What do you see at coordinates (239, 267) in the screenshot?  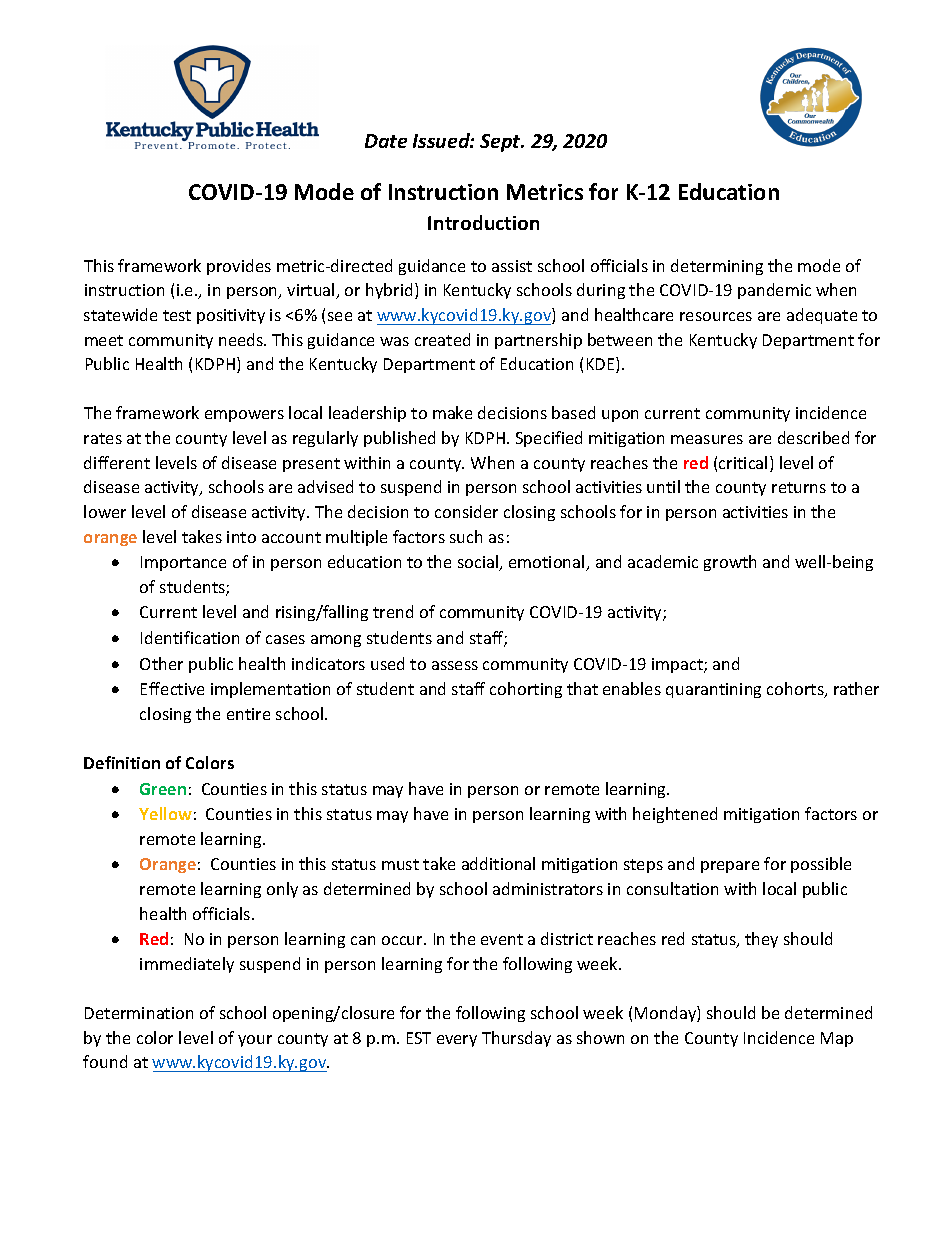 I see `provides` at bounding box center [239, 267].
